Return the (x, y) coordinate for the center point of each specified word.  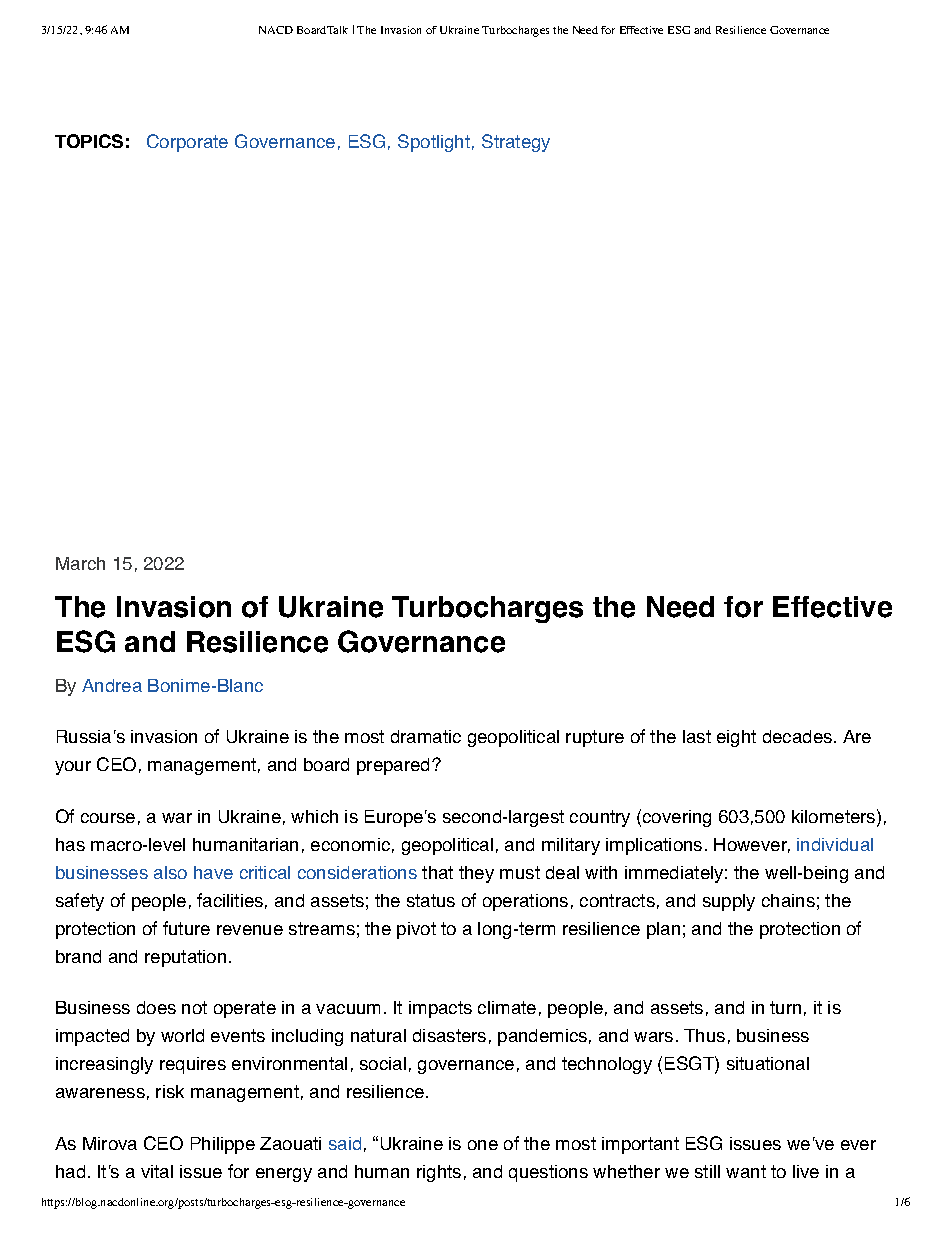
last (697, 736)
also (170, 872)
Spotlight (434, 143)
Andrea (112, 685)
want (746, 1171)
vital (157, 1171)
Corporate (187, 143)
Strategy (516, 143)
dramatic (426, 736)
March (80, 563)
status (431, 900)
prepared (393, 766)
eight (736, 738)
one (483, 1145)
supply (729, 902)
